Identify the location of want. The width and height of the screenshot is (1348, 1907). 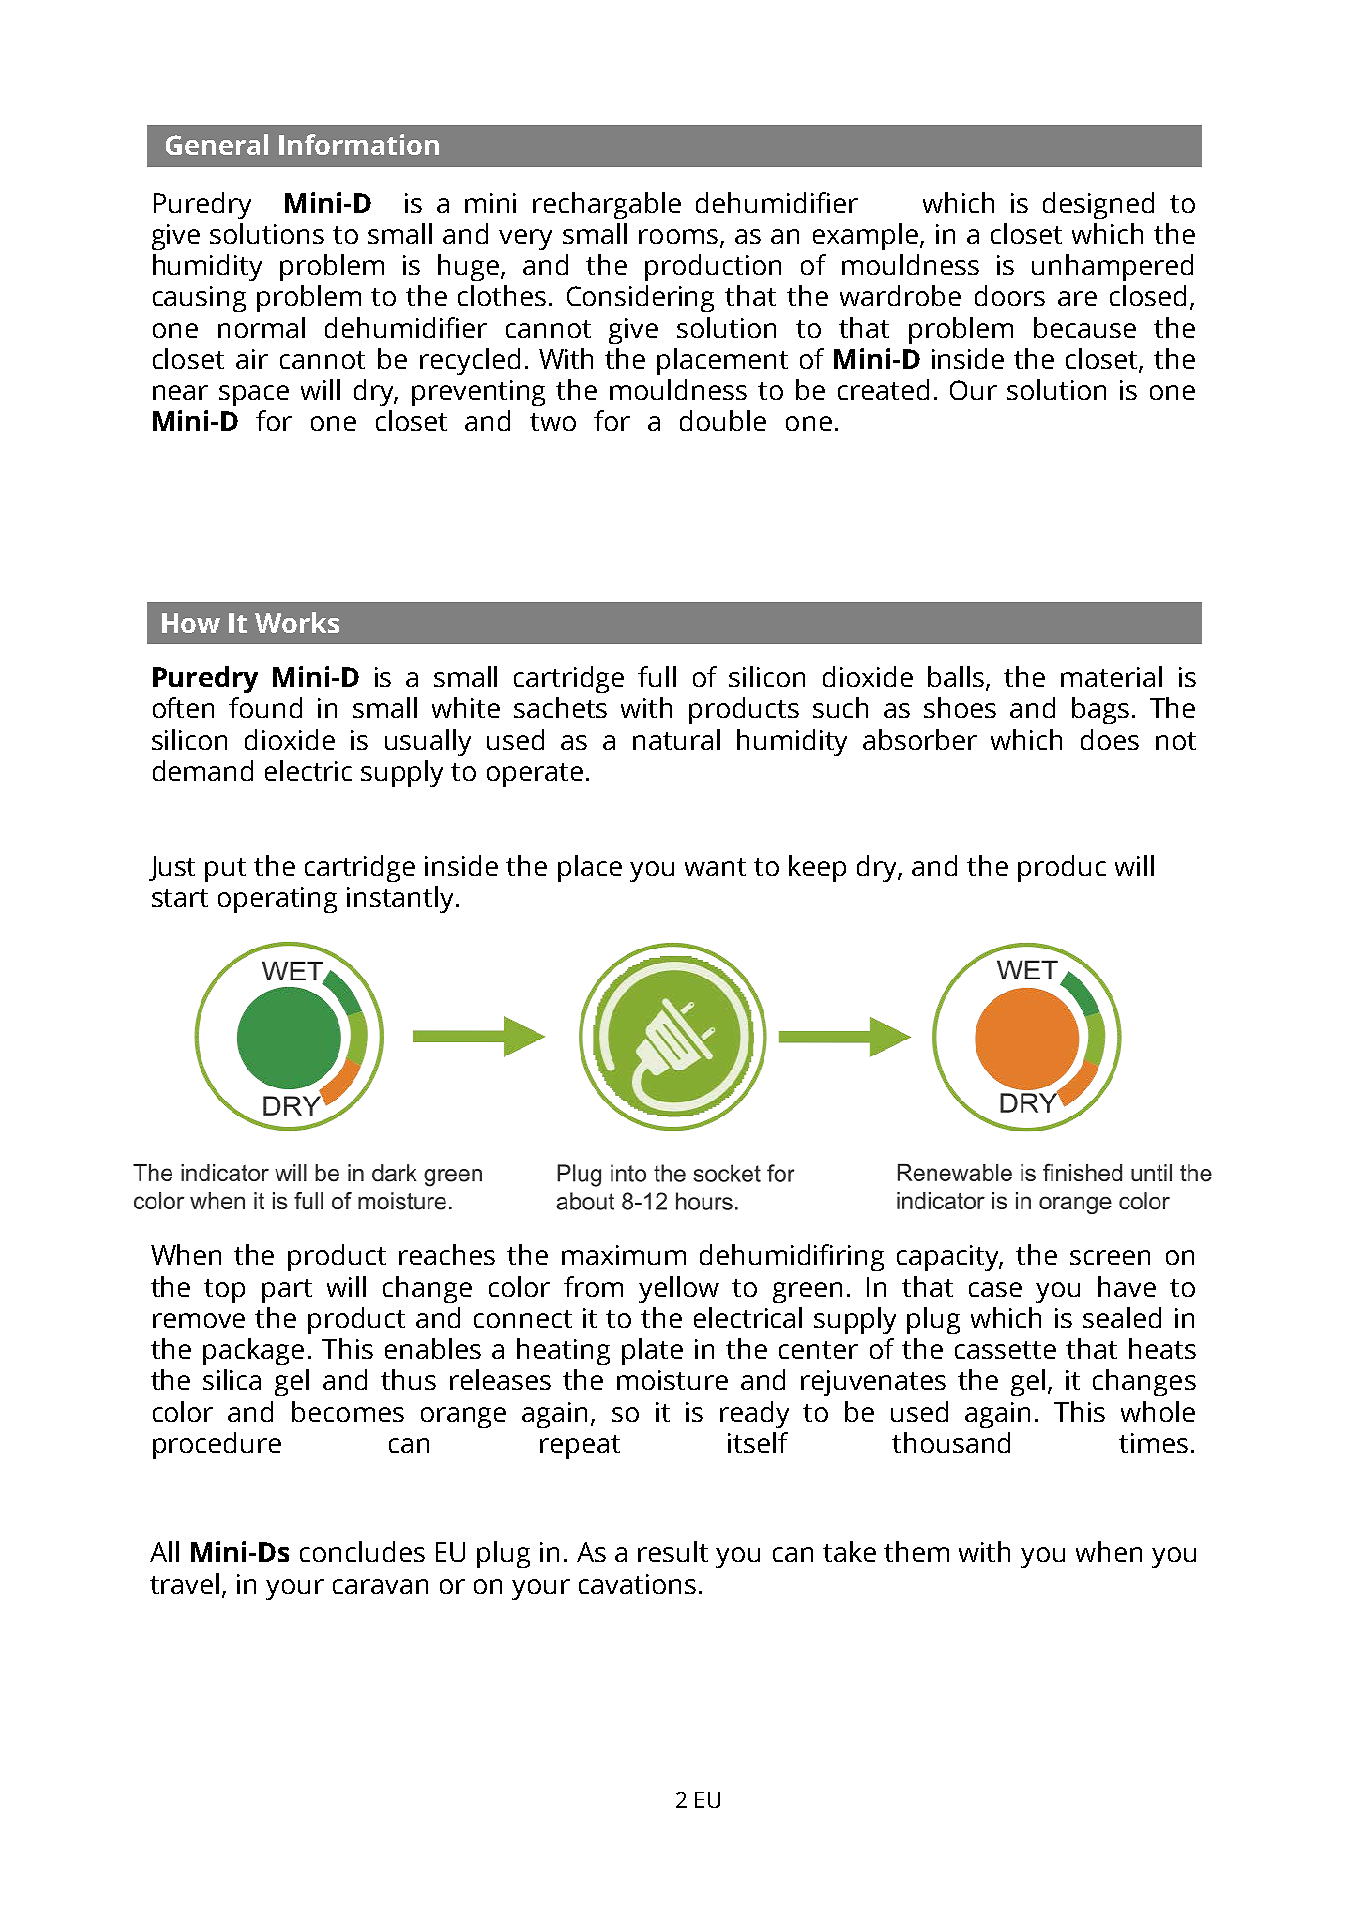
(715, 867).
